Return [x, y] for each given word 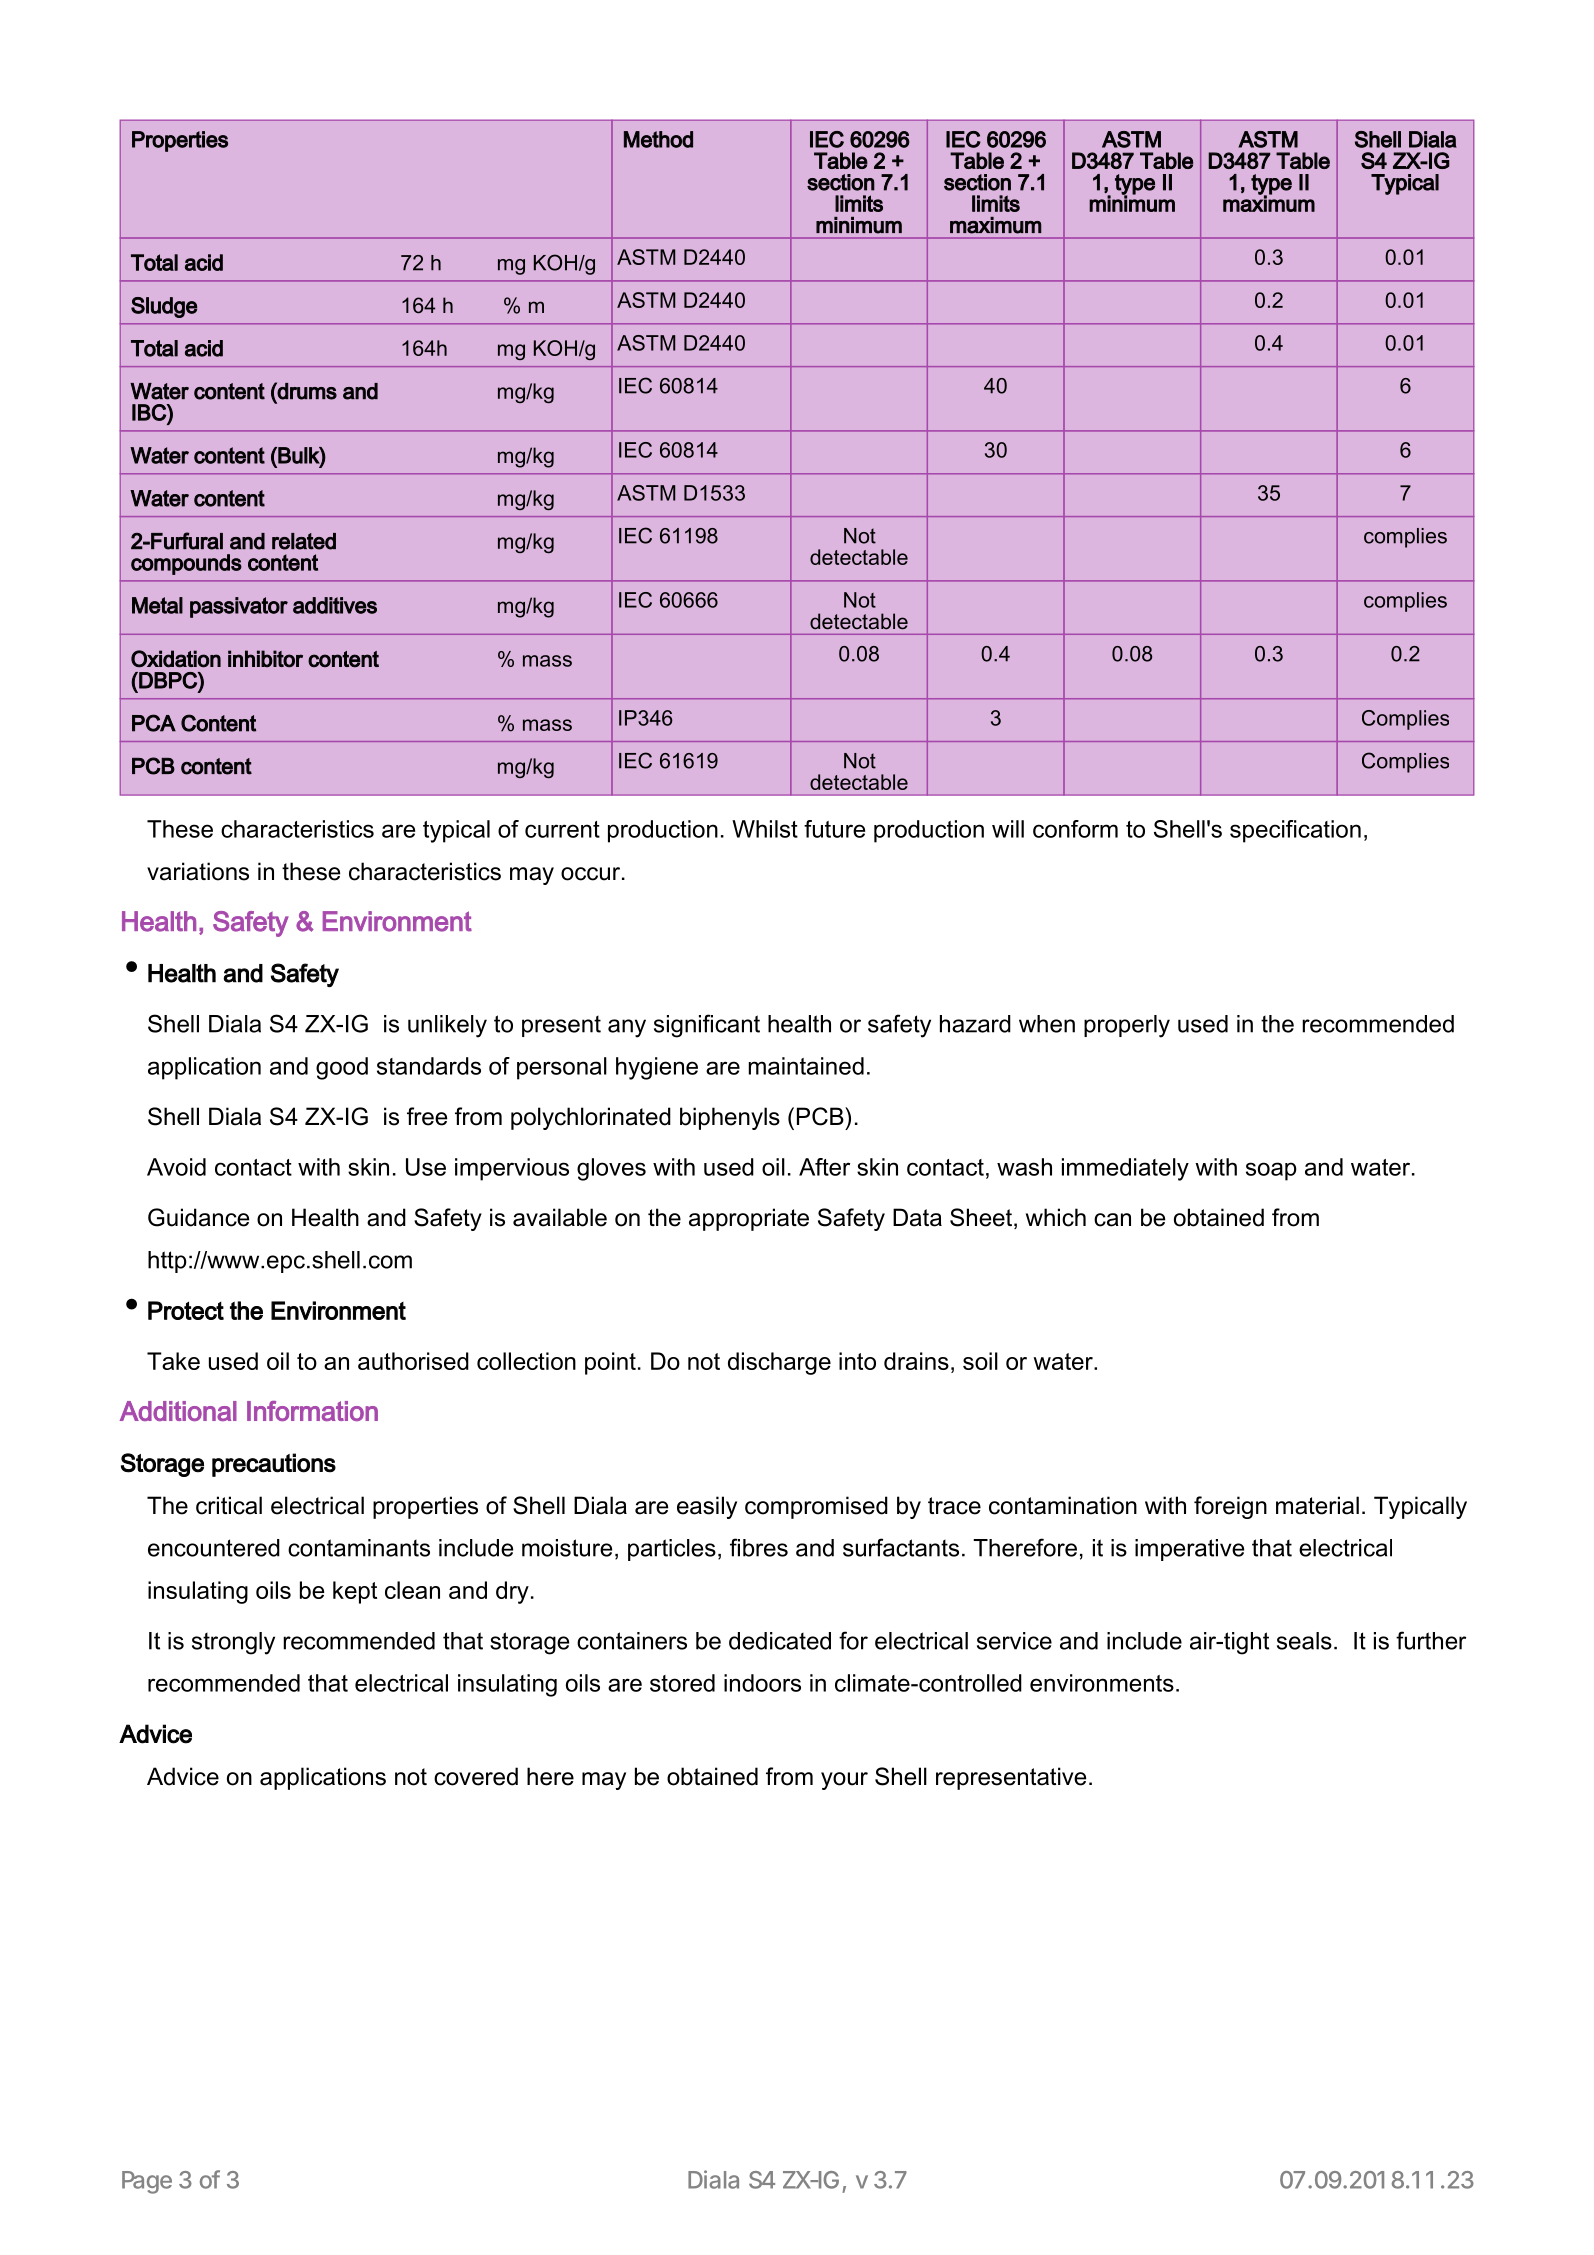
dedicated [780, 1641]
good [342, 1068]
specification [1295, 831]
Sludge [164, 307]
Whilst [765, 829]
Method [658, 139]
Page [147, 2182]
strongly [233, 1643]
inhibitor [265, 659]
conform [1075, 829]
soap [1271, 1171]
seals [1304, 1641]
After [824, 1167]
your [844, 1781]
